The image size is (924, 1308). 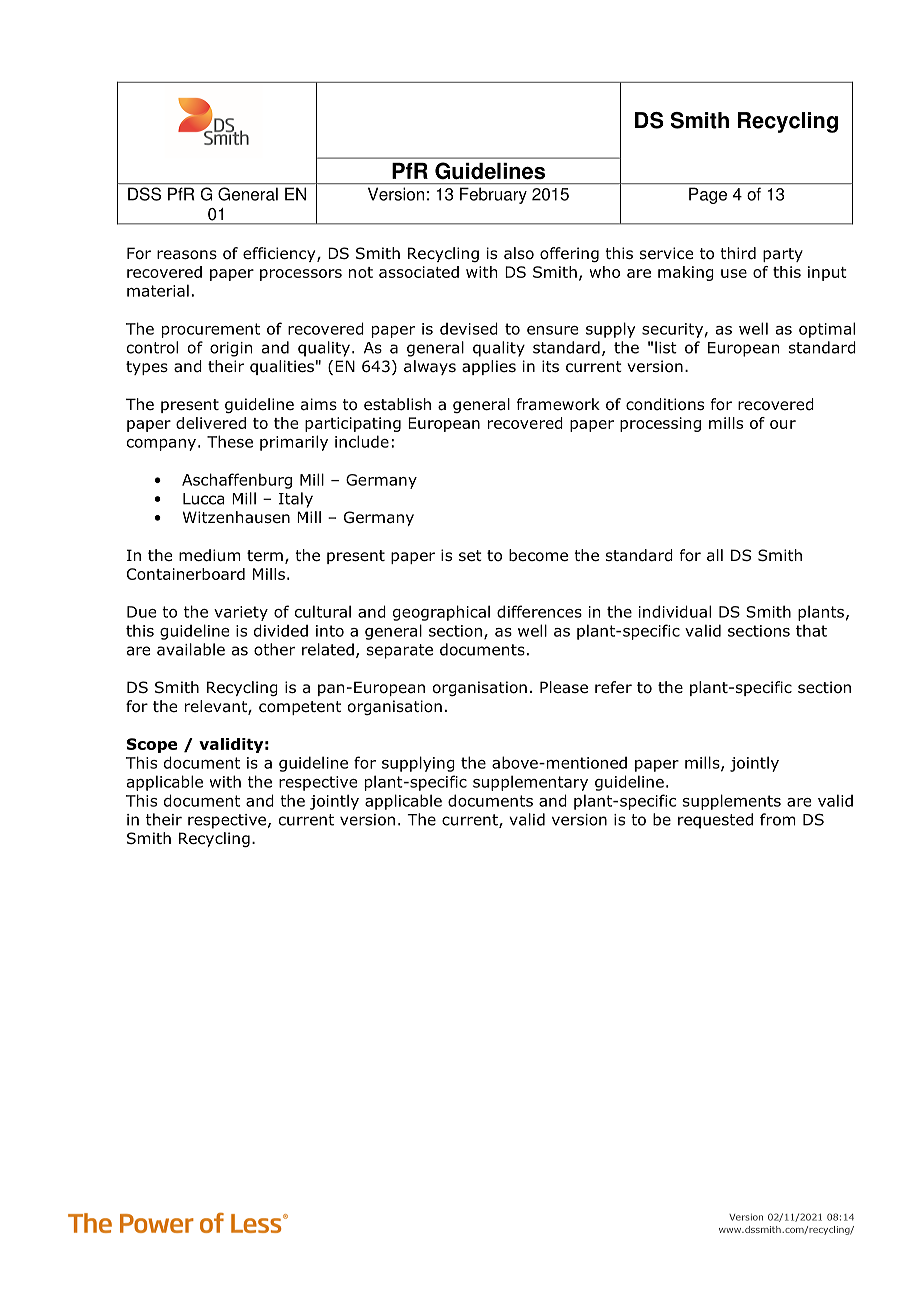 What do you see at coordinates (400, 651) in the screenshot?
I see `separate` at bounding box center [400, 651].
